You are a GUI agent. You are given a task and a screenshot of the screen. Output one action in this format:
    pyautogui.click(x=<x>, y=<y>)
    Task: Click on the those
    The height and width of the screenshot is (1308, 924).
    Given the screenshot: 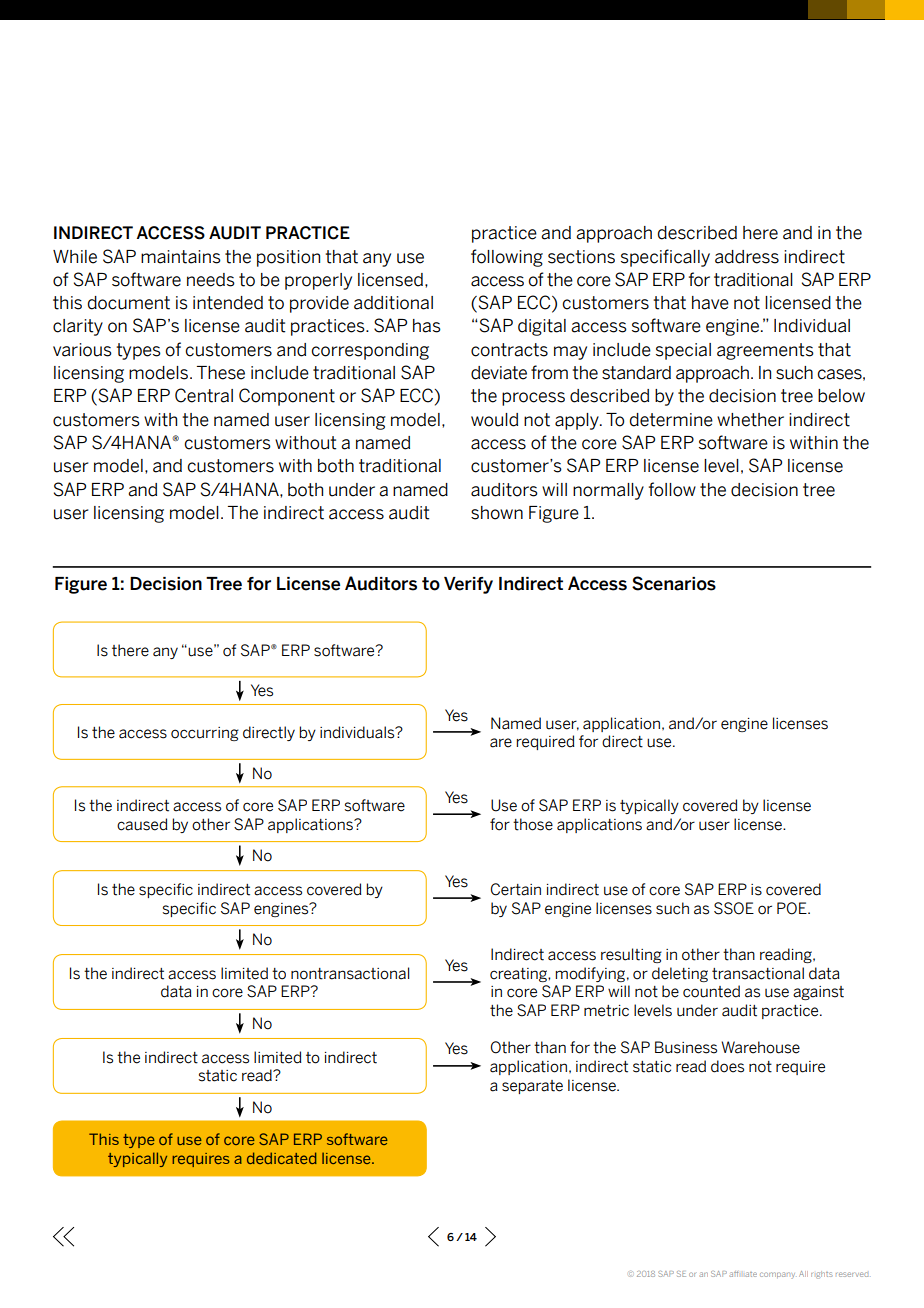 What is the action you would take?
    pyautogui.click(x=533, y=824)
